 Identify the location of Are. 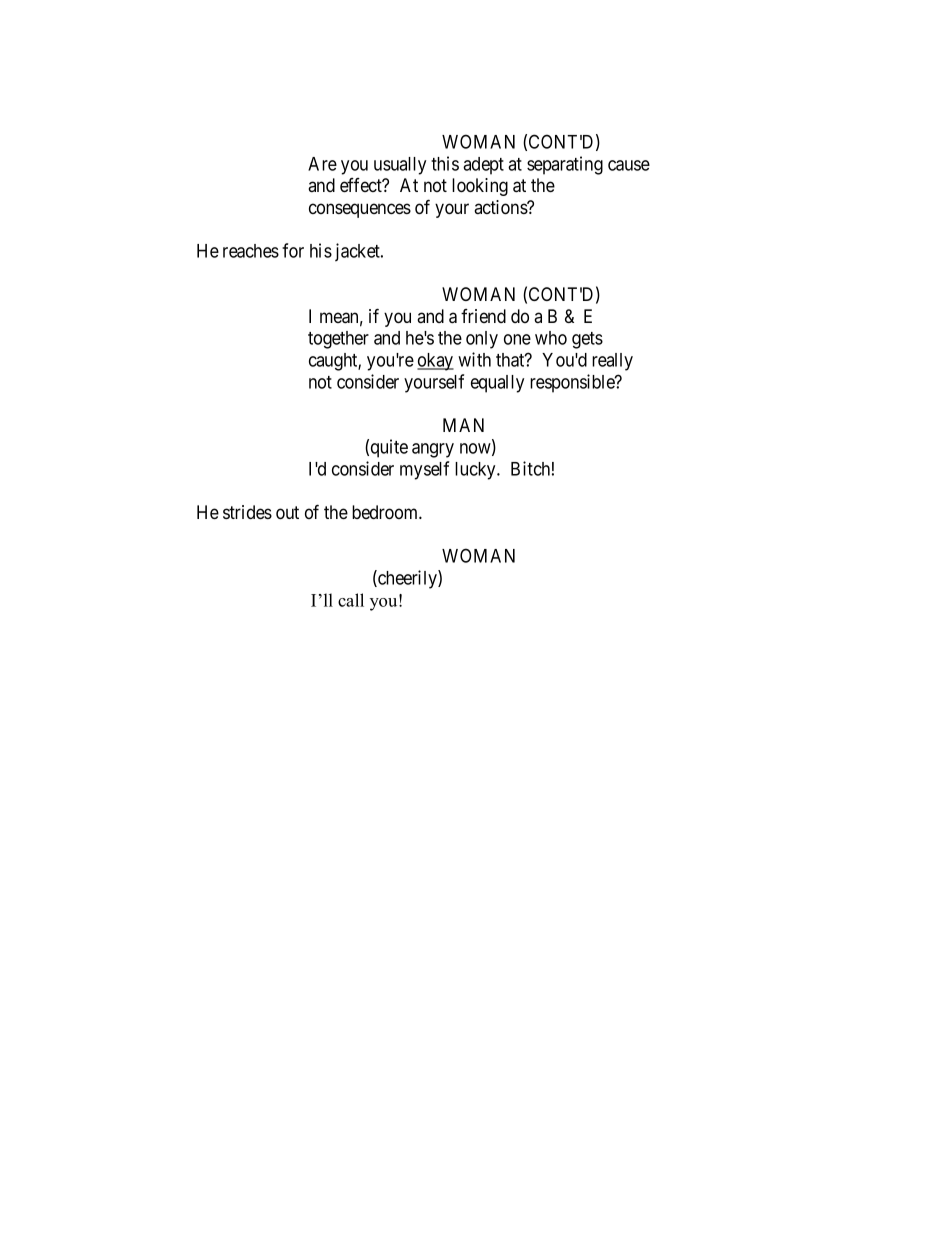
(322, 164).
